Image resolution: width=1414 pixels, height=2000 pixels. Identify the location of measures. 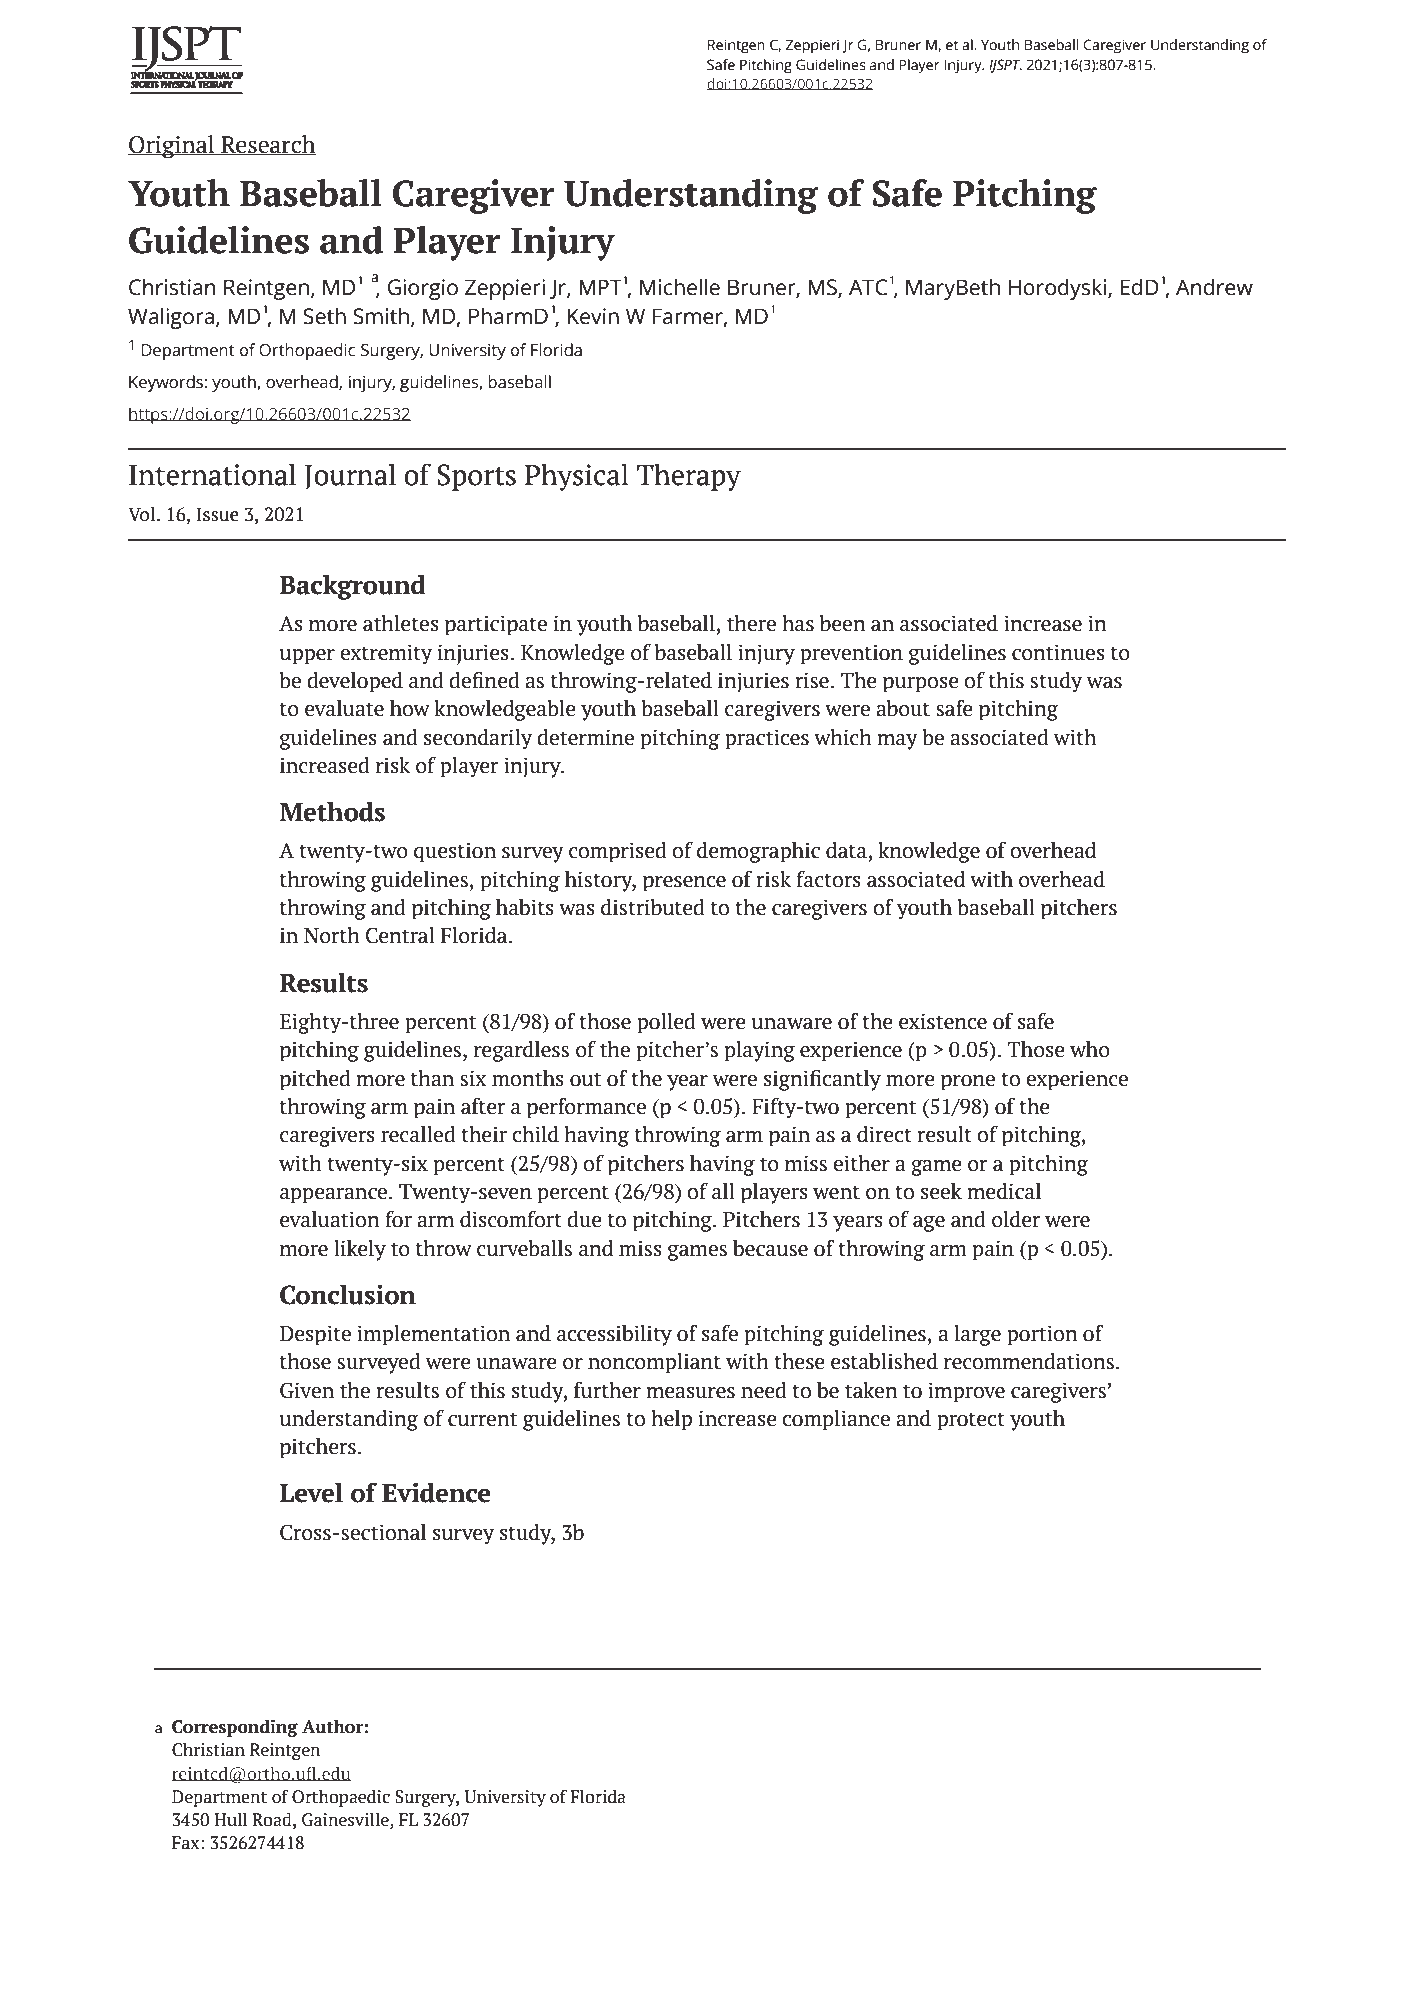
(690, 1393).
